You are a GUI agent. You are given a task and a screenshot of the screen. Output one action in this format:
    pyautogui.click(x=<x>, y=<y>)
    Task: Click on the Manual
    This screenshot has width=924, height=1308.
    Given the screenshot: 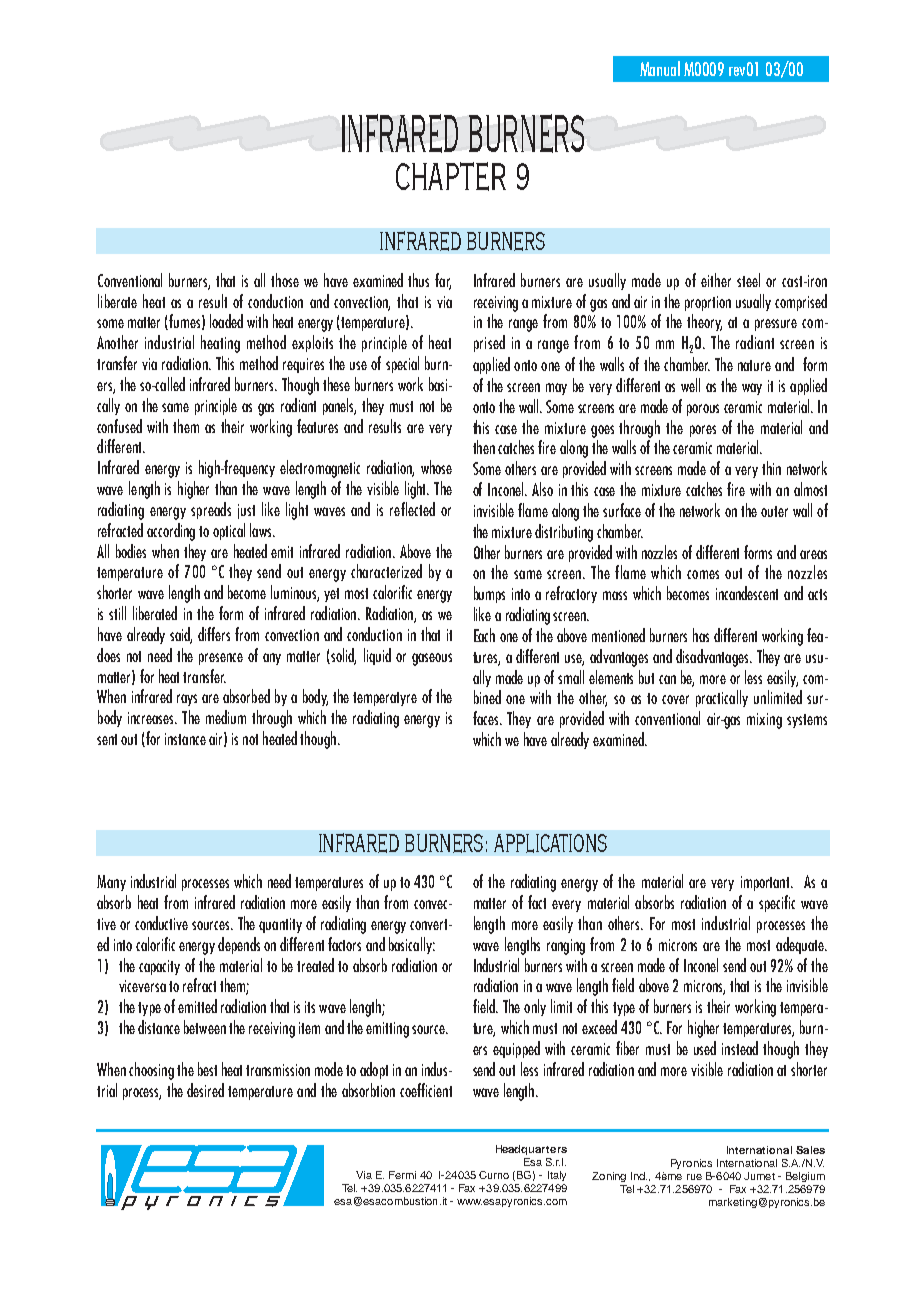 What is the action you would take?
    pyautogui.click(x=660, y=68)
